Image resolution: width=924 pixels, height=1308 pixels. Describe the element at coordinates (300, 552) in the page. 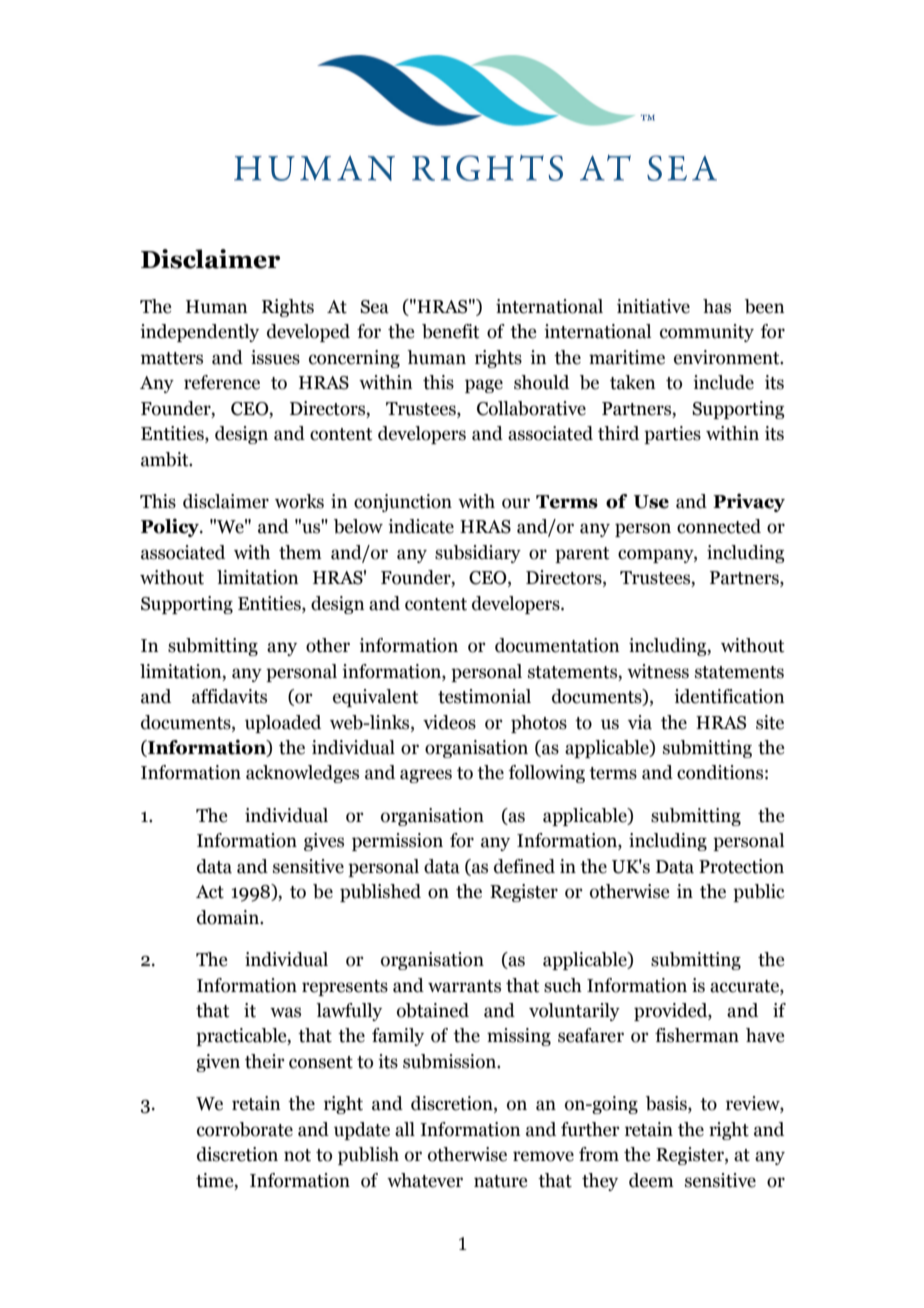

I see `them` at that location.
